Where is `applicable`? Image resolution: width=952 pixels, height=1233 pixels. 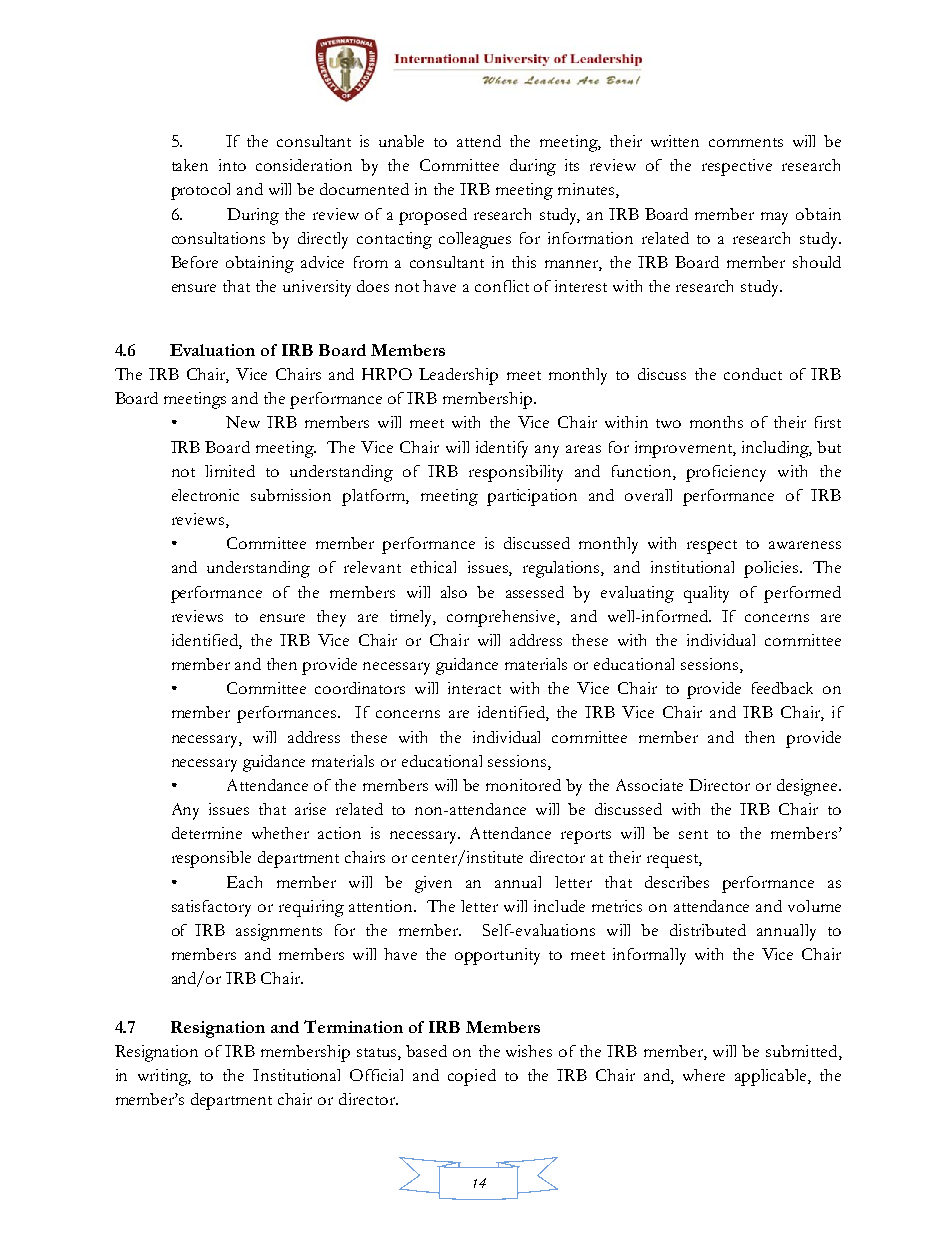 applicable is located at coordinates (772, 1077).
